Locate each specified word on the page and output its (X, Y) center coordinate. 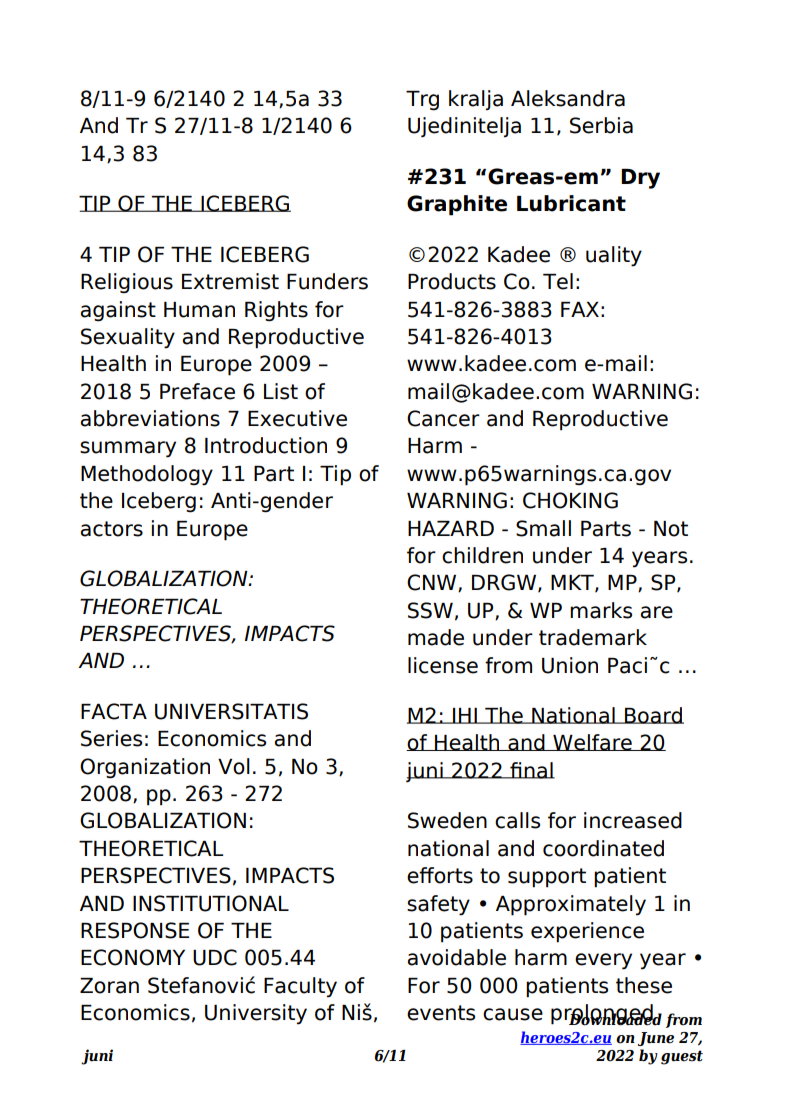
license (443, 665)
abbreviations (150, 418)
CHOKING (570, 500)
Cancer (443, 418)
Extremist (230, 281)
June (656, 1039)
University (256, 1014)
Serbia (601, 125)
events (441, 1013)
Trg (422, 101)
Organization (145, 768)
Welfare (592, 742)
